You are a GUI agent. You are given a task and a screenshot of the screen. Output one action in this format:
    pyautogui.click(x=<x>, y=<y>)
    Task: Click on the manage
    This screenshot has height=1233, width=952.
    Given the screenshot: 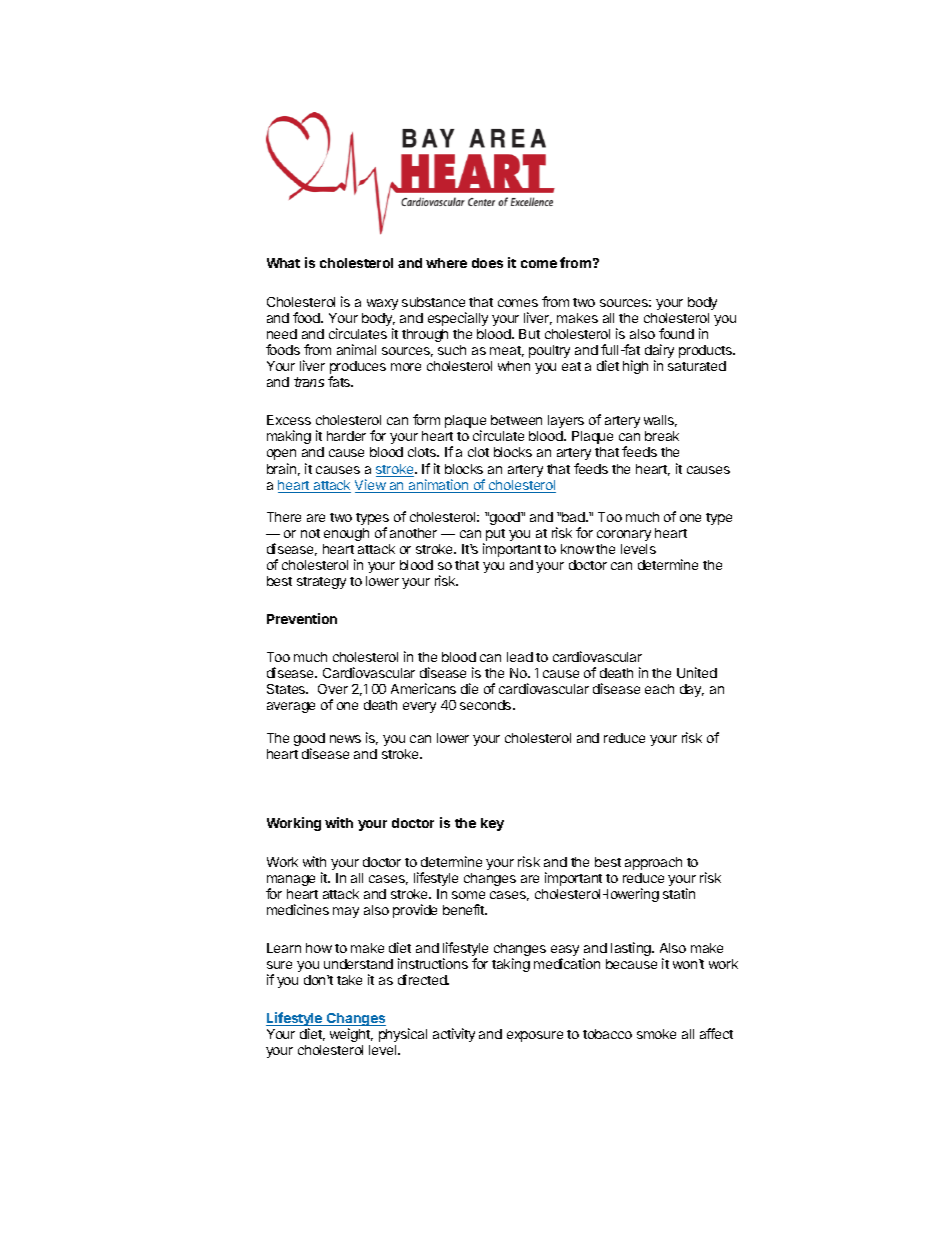 What is the action you would take?
    pyautogui.click(x=291, y=882)
